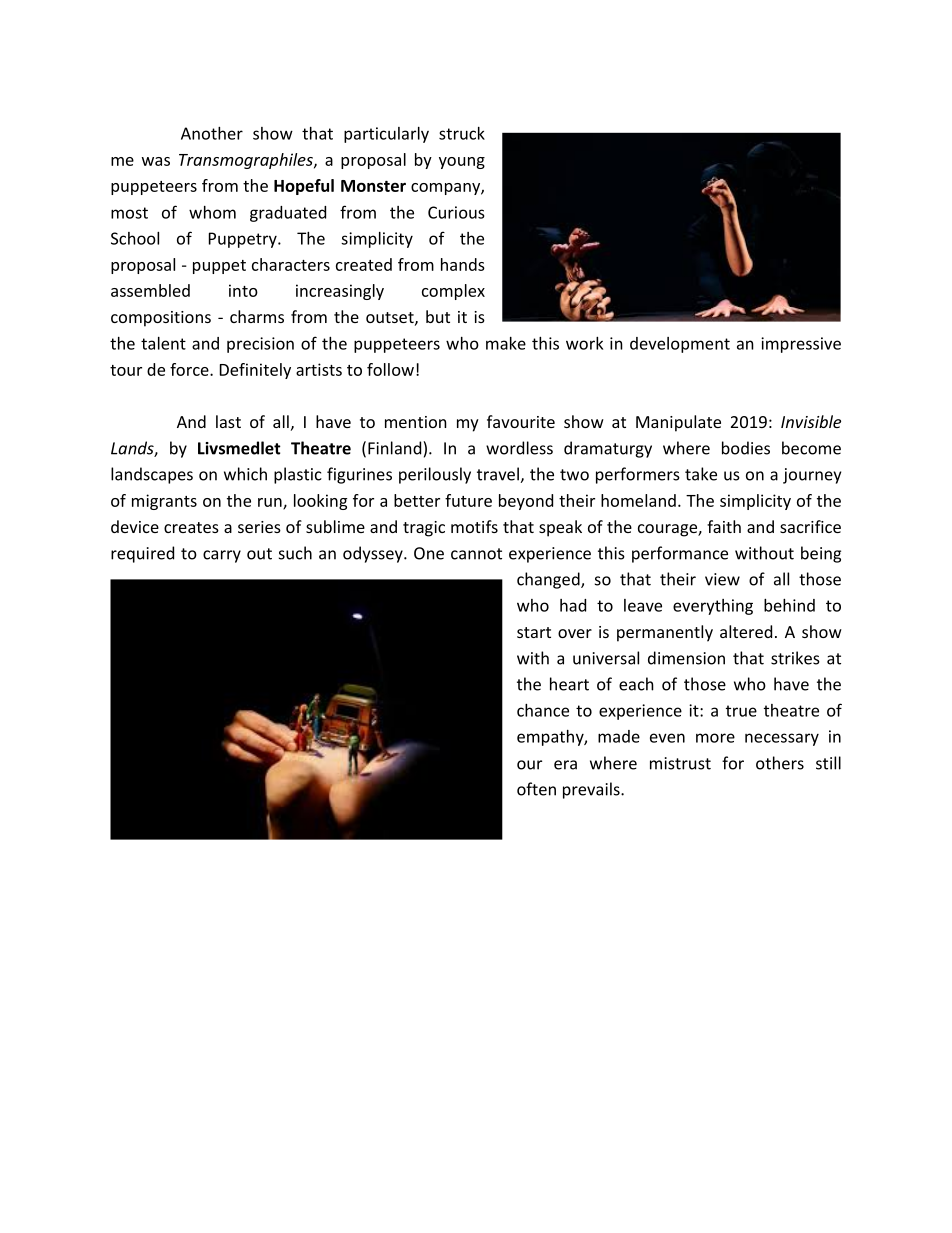 This image has width=952, height=1233. Describe the element at coordinates (212, 133) in the image. I see `Another` at that location.
